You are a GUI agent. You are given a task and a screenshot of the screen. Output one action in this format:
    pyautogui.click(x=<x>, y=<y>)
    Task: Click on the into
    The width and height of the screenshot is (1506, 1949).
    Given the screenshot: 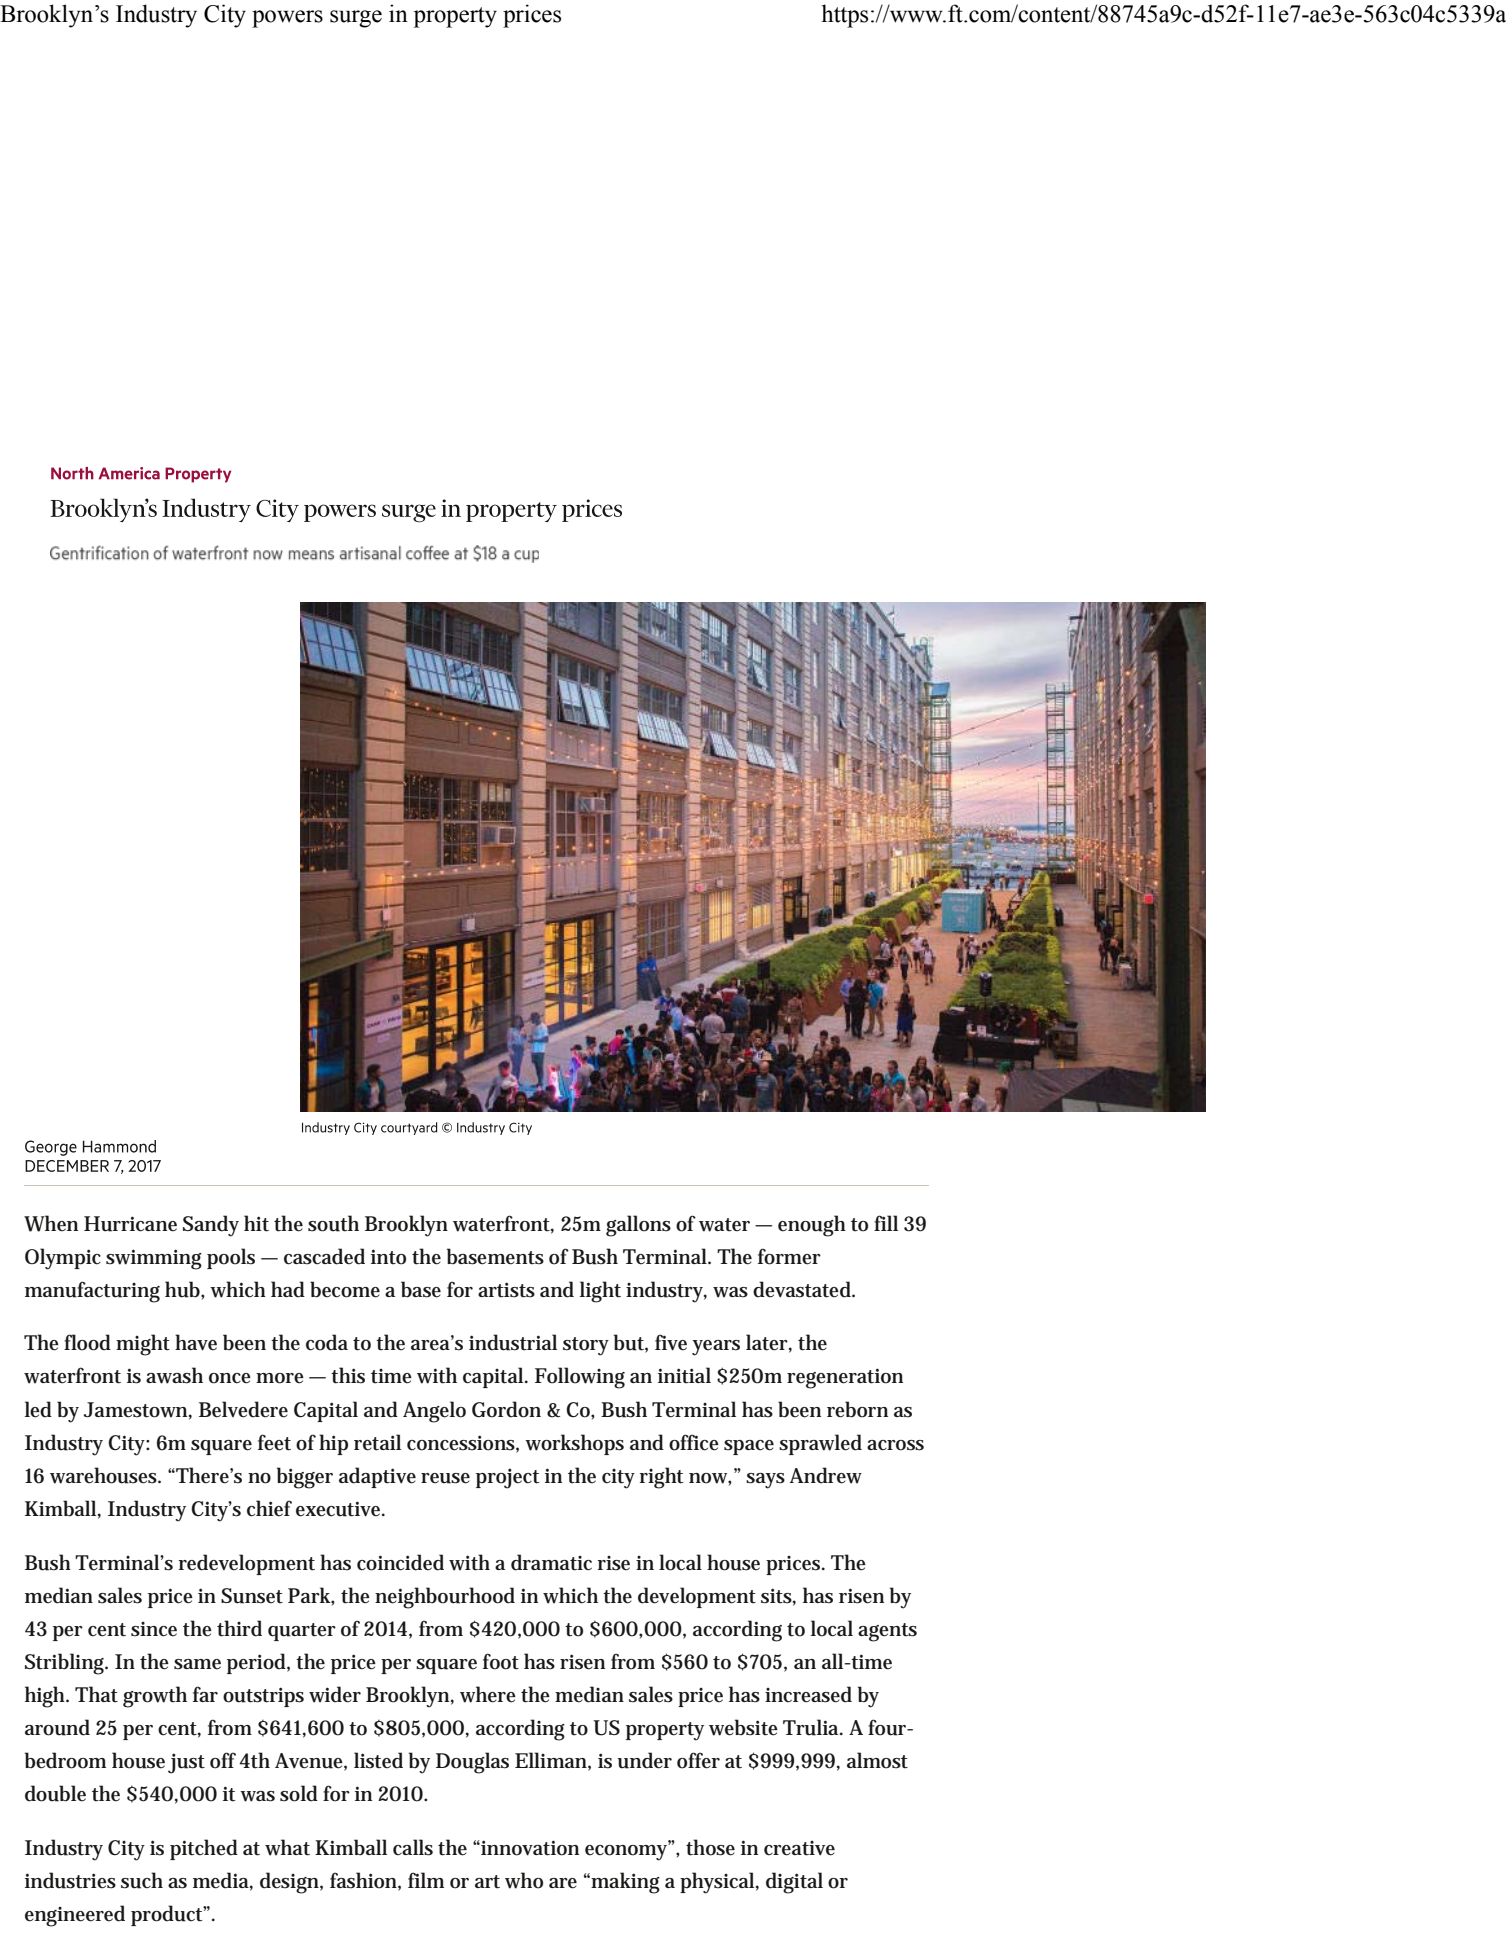 What is the action you would take?
    pyautogui.click(x=388, y=1257)
